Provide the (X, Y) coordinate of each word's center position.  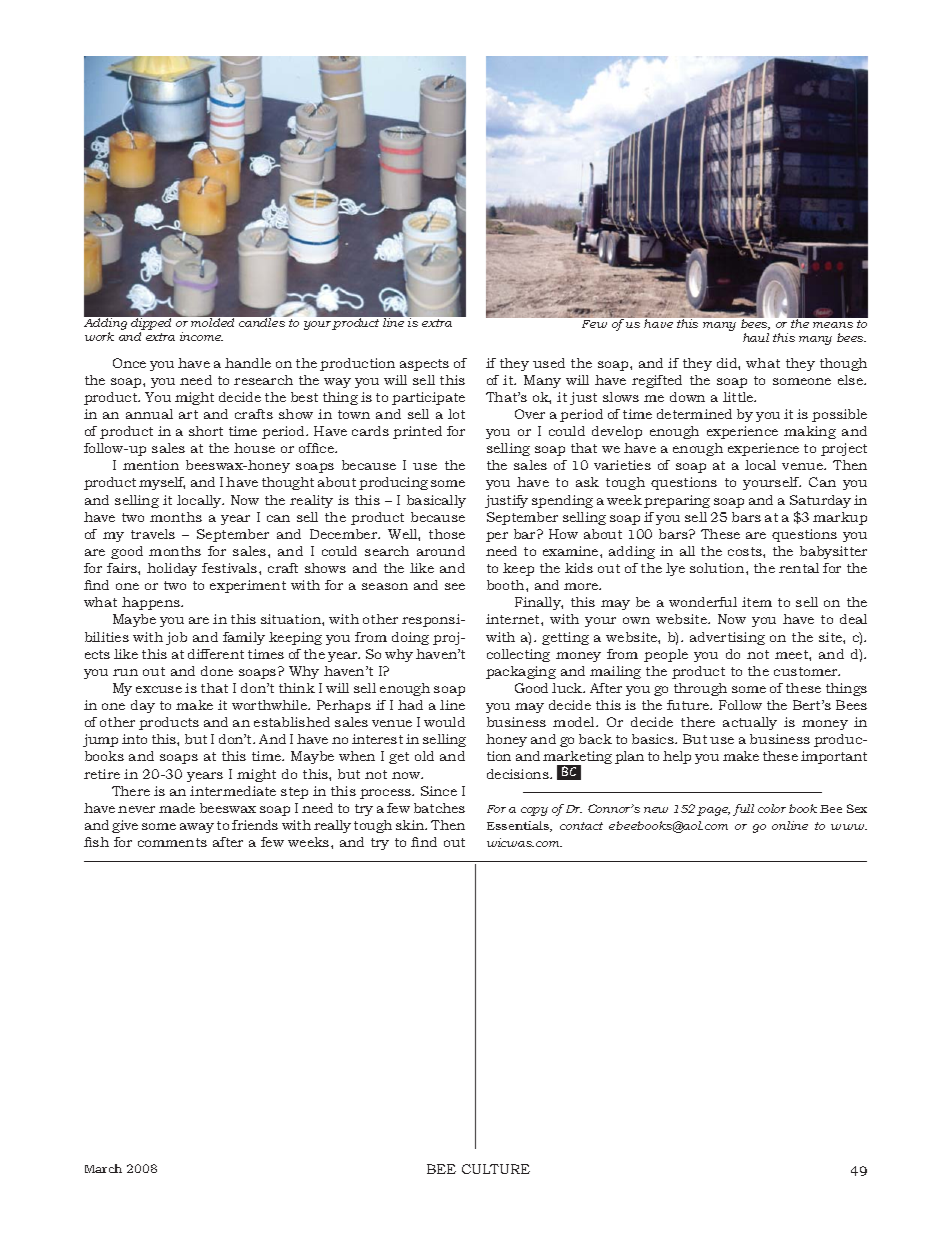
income (201, 336)
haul (756, 337)
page (713, 811)
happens (152, 603)
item (757, 602)
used (549, 363)
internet (514, 619)
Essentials (519, 826)
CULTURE (496, 1169)
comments (172, 842)
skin (411, 825)
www (849, 827)
